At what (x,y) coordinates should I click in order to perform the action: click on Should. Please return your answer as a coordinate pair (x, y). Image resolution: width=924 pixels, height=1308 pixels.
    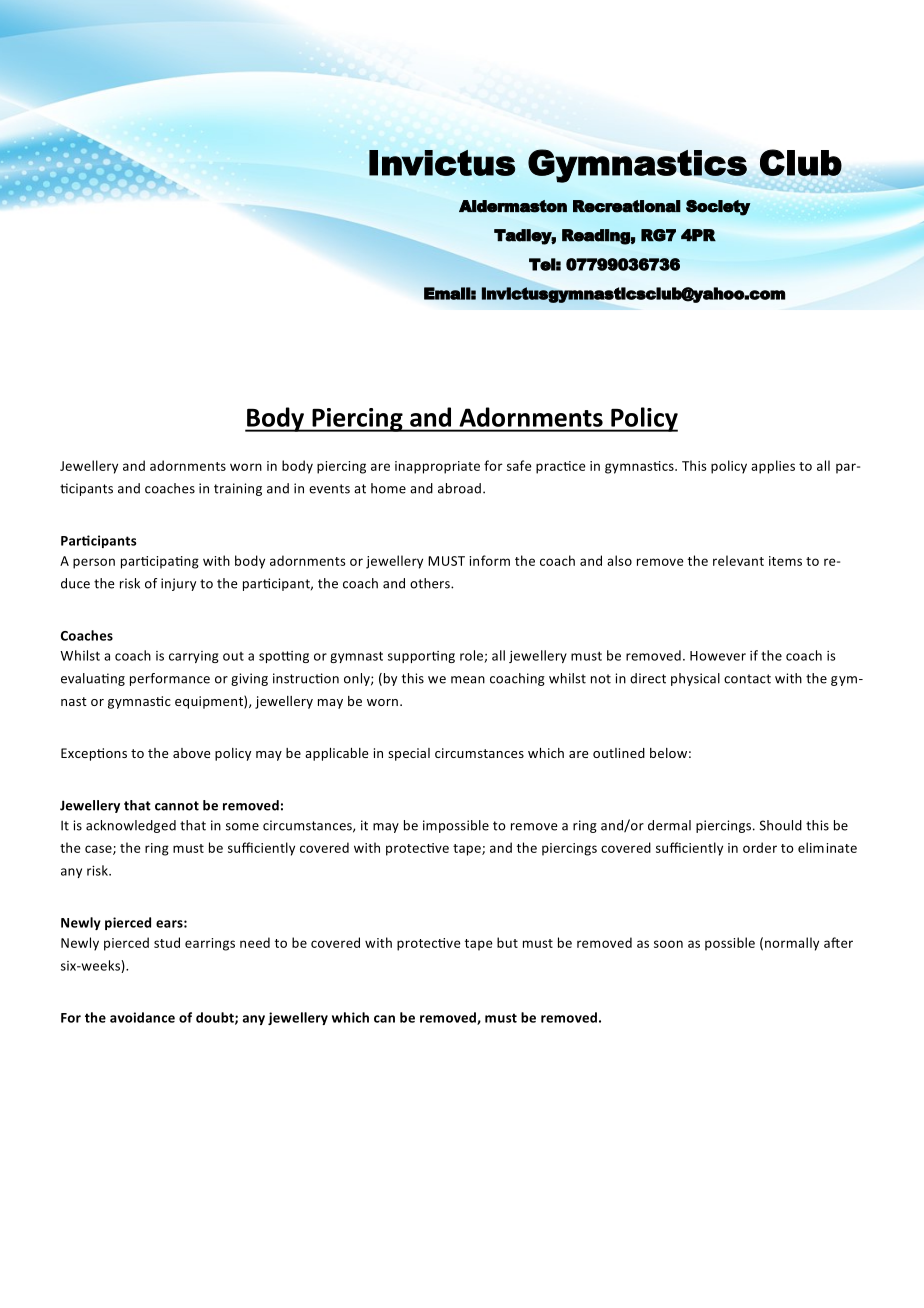
    Looking at the image, I should click on (781, 825).
